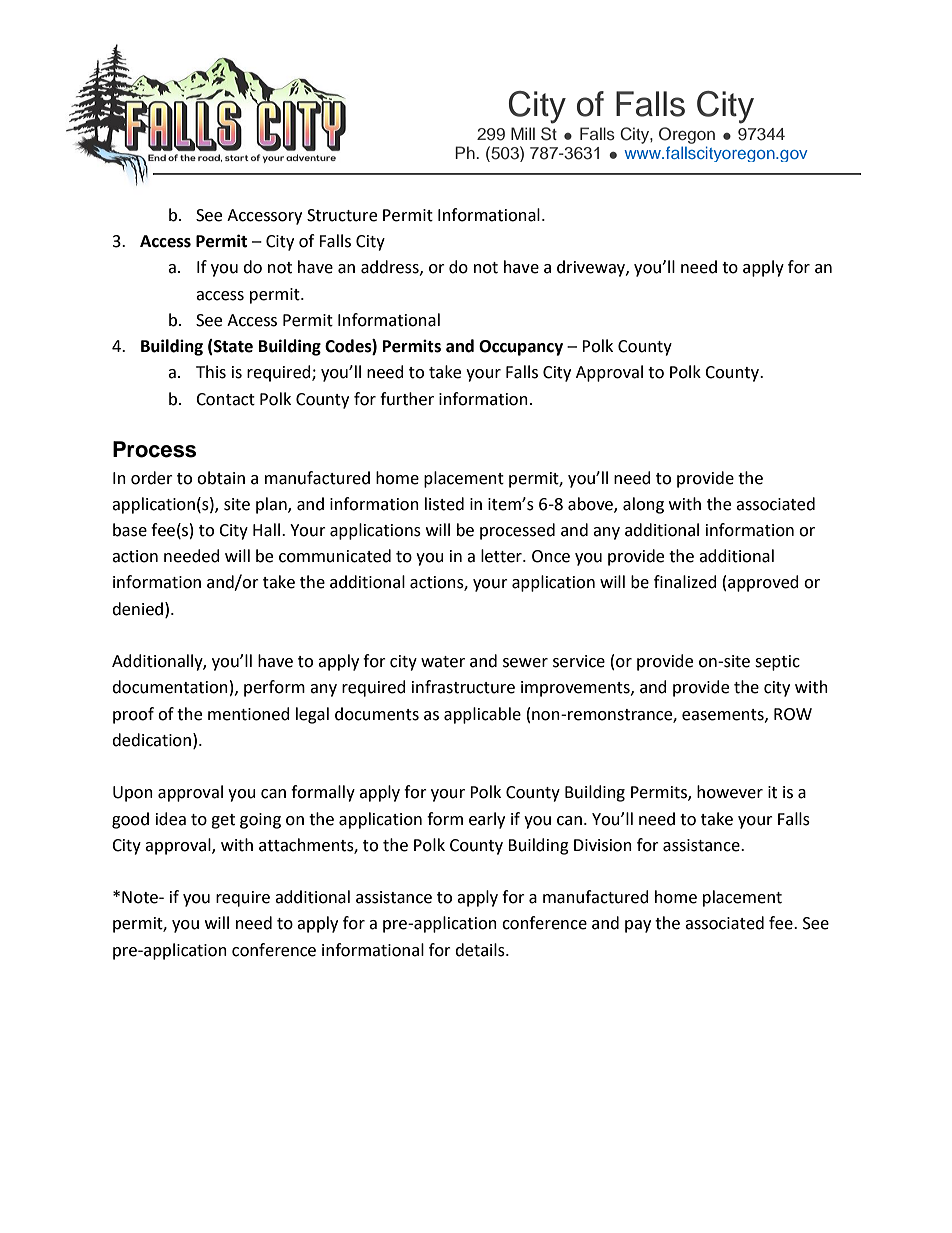 Image resolution: width=952 pixels, height=1233 pixels. What do you see at coordinates (266, 530) in the page?
I see `Hall` at bounding box center [266, 530].
